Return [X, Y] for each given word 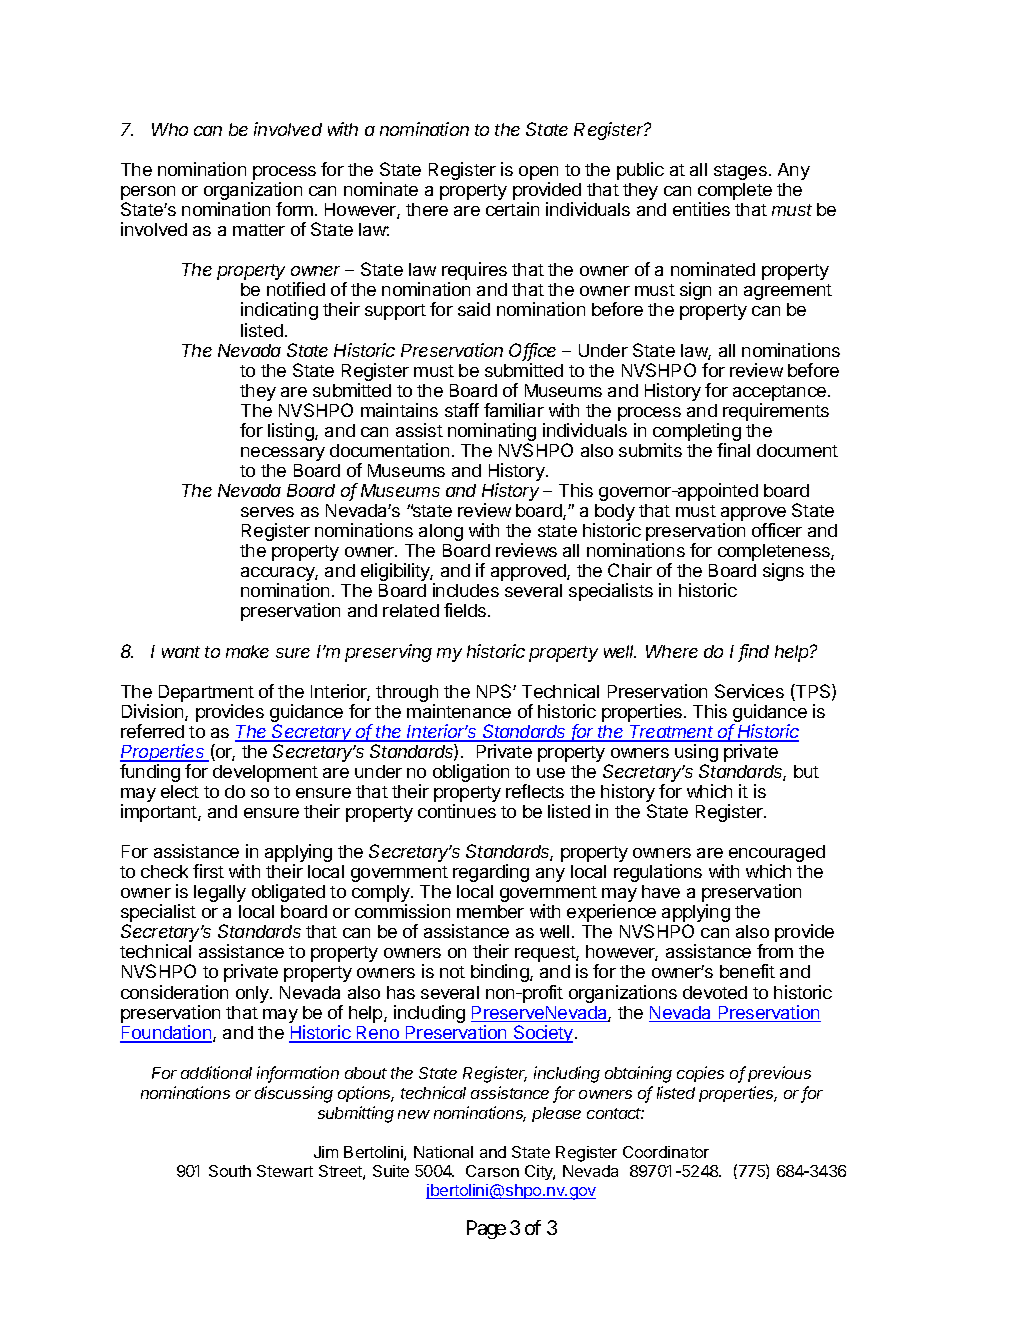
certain [512, 209]
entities [701, 209]
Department [206, 693]
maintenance [459, 711]
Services [749, 691]
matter [259, 230]
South [230, 1171]
